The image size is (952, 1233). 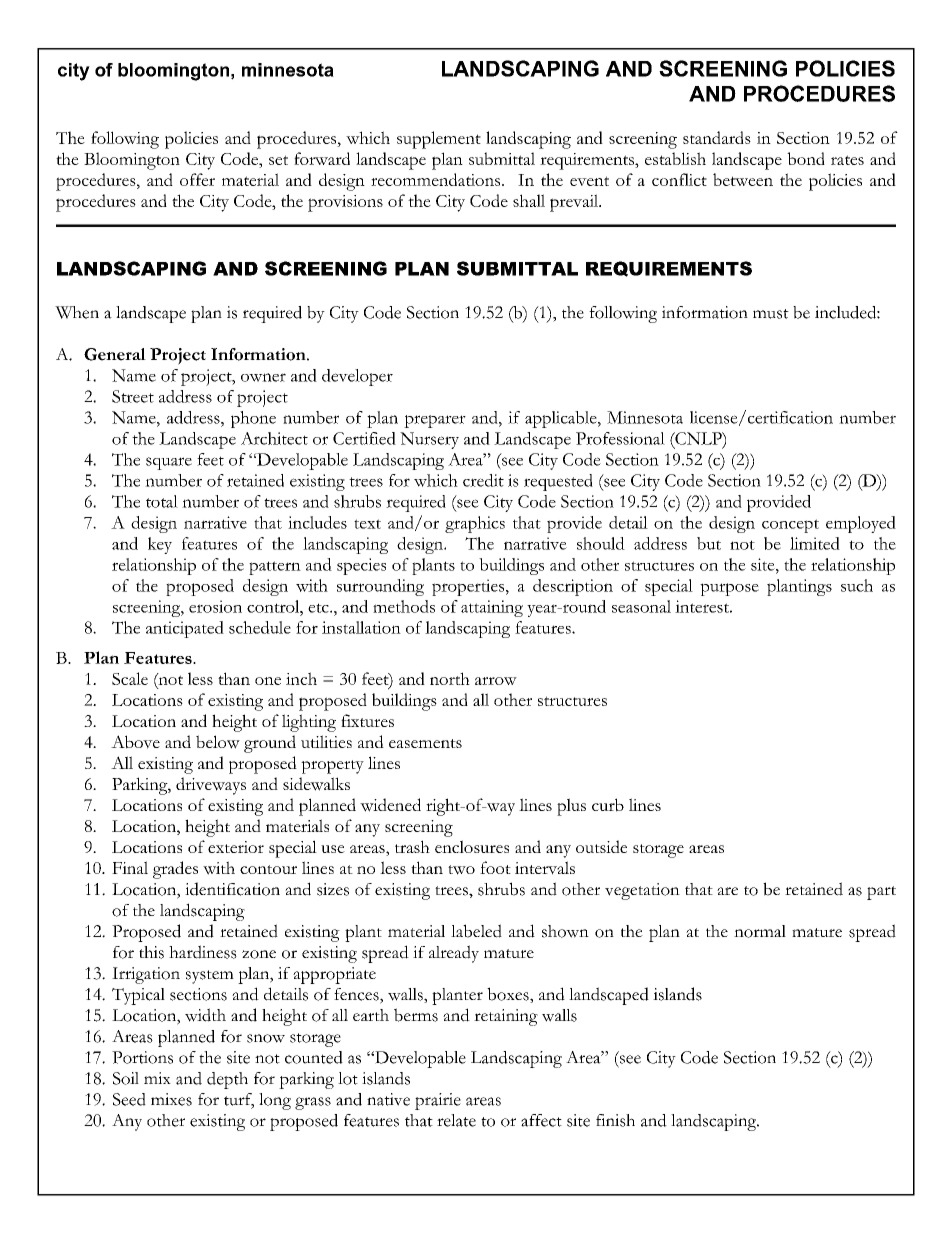 What do you see at coordinates (608, 805) in the image?
I see `curb` at bounding box center [608, 805].
